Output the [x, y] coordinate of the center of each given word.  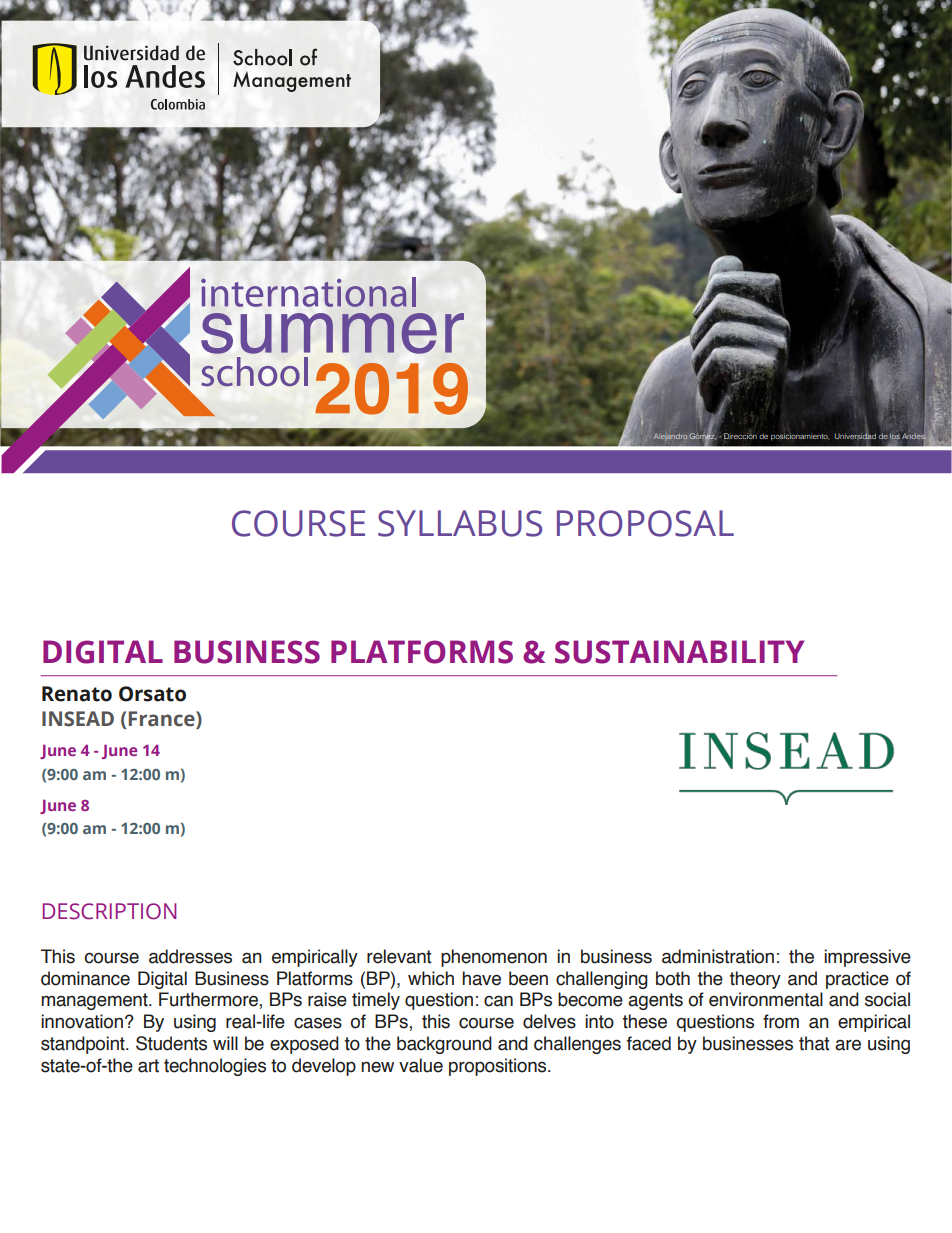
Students [171, 1043]
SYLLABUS [460, 523]
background [444, 1045]
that [814, 1043]
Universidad [855, 436]
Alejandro [670, 437]
